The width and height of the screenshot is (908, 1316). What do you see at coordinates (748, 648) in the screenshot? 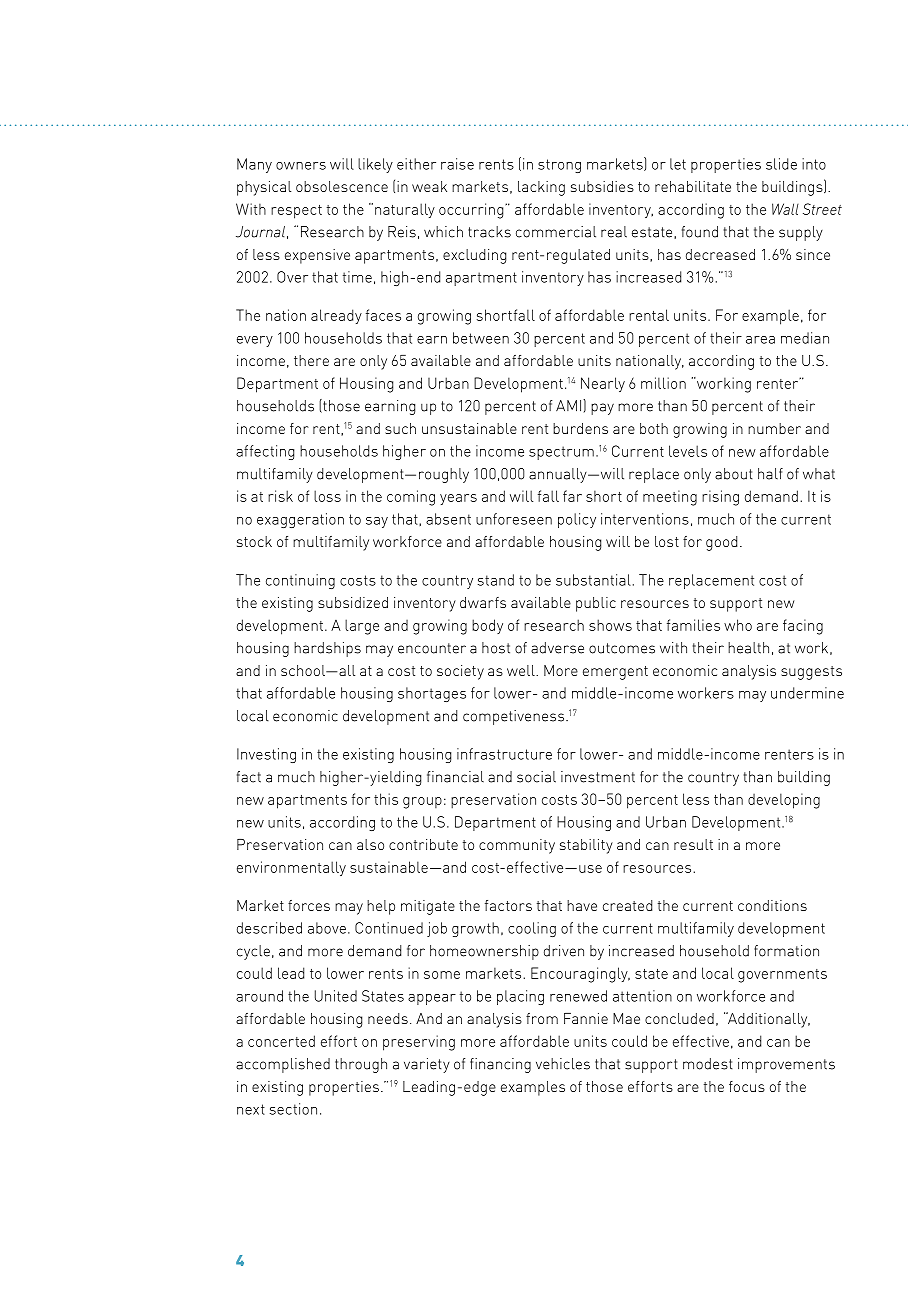
I see `health` at bounding box center [748, 648].
